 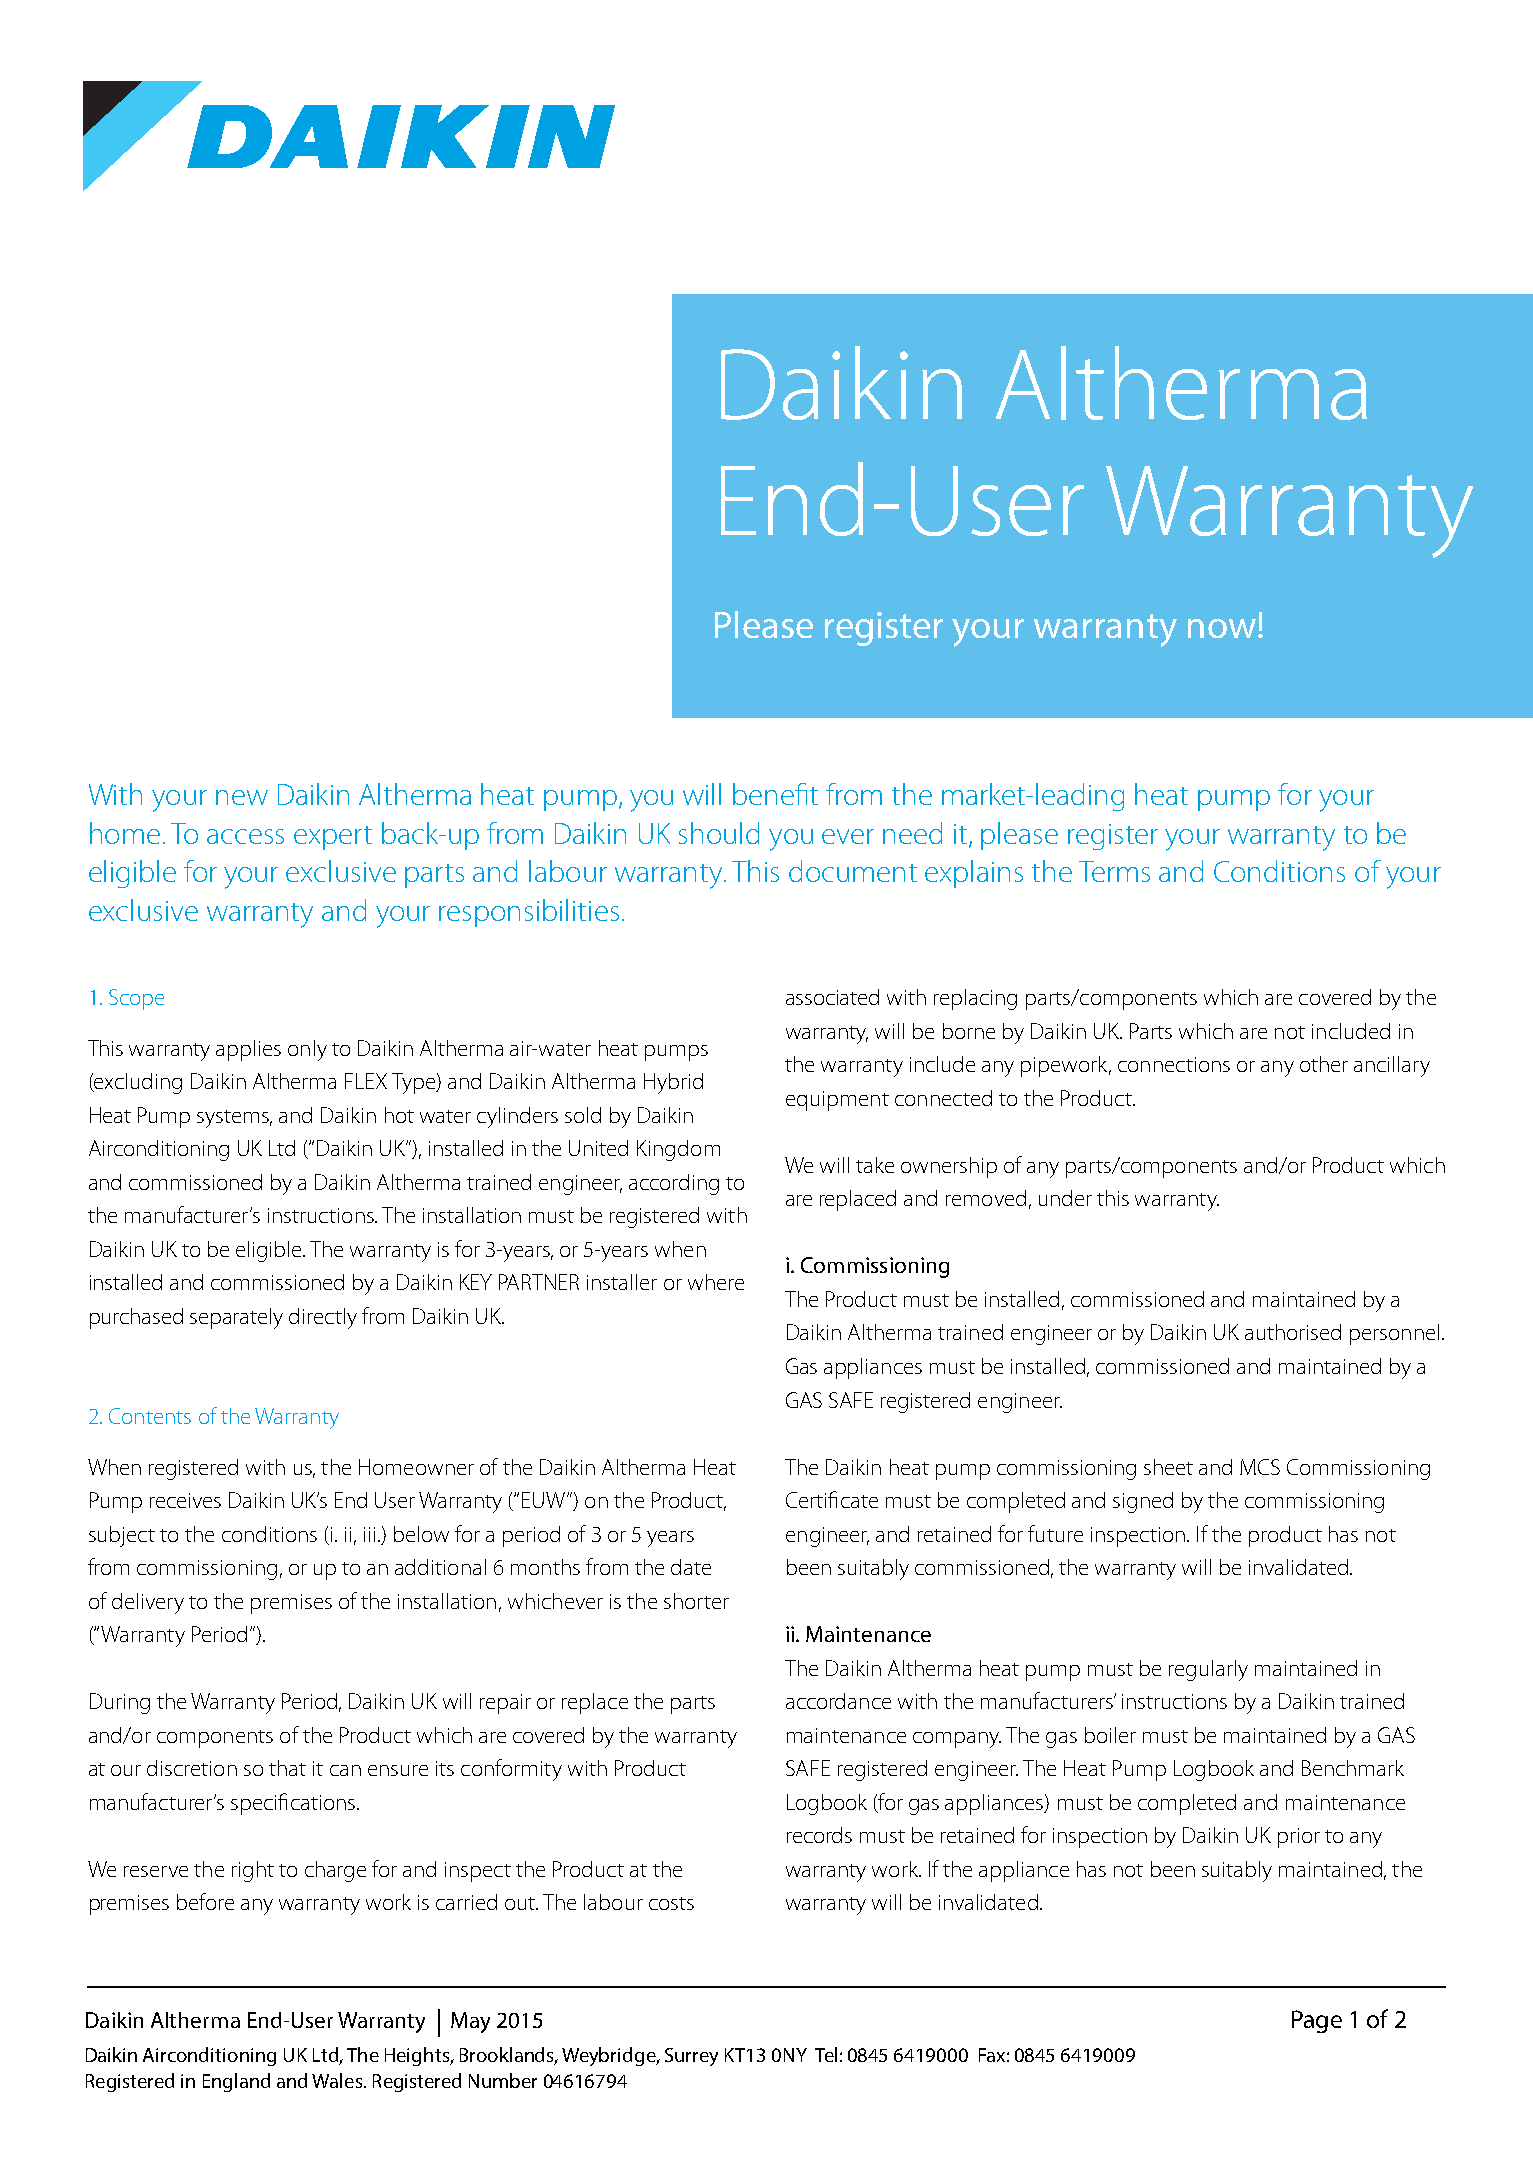 What do you see at coordinates (1353, 1768) in the screenshot?
I see `Benchmark` at bounding box center [1353, 1768].
